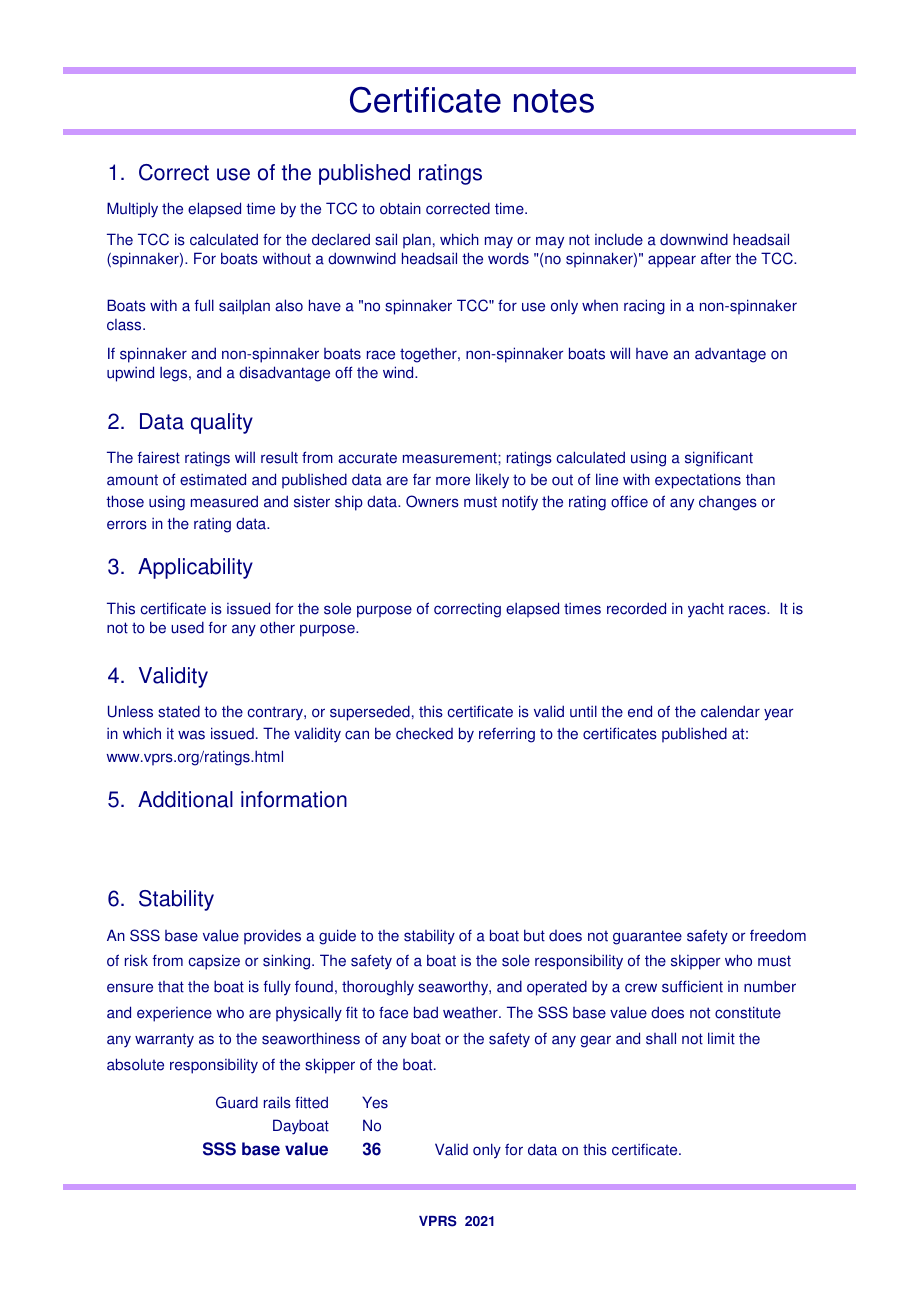  I want to click on checked, so click(424, 733).
